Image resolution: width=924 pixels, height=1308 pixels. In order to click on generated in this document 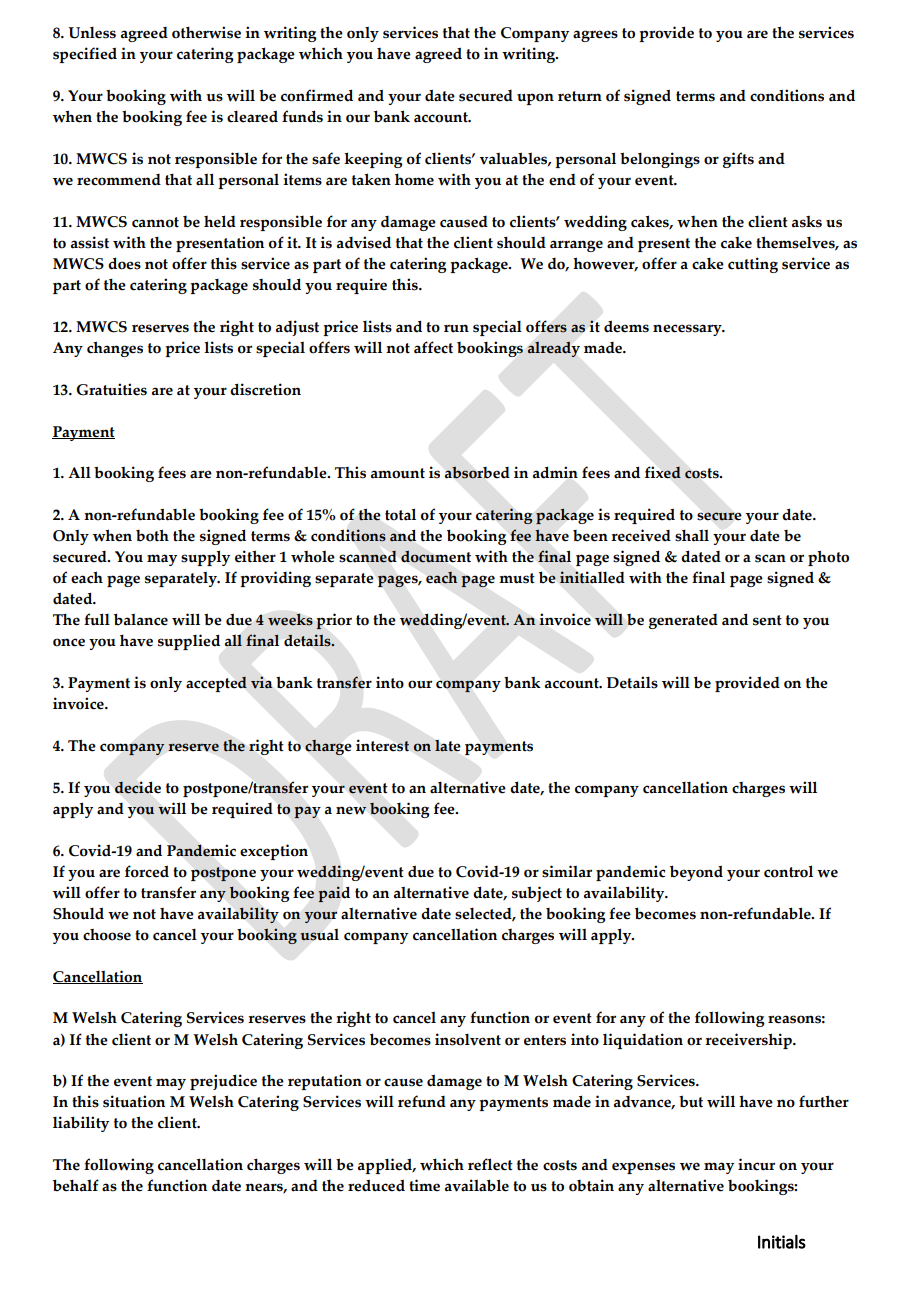, I will do `click(683, 621)`.
